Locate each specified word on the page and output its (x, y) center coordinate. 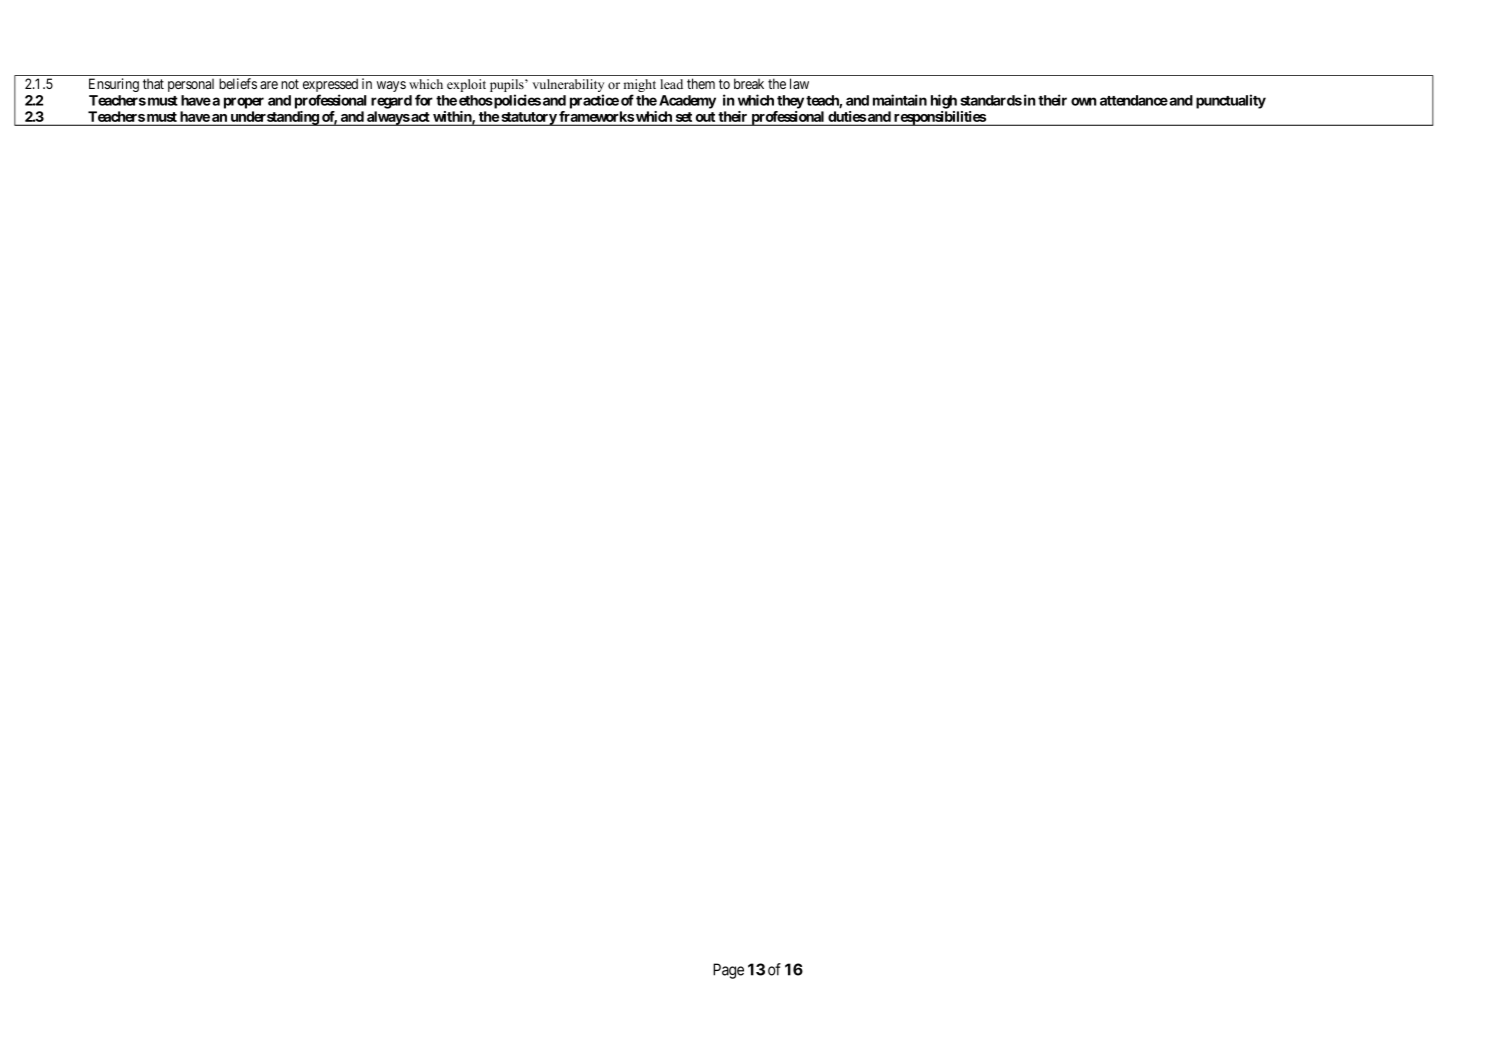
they (790, 102)
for (424, 100)
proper (244, 103)
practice (594, 101)
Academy (687, 102)
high (944, 101)
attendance (1134, 100)
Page (728, 971)
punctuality (1231, 101)
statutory (528, 119)
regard (391, 102)
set (683, 118)
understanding (274, 118)
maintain (900, 100)
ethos (476, 100)
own (1084, 101)
